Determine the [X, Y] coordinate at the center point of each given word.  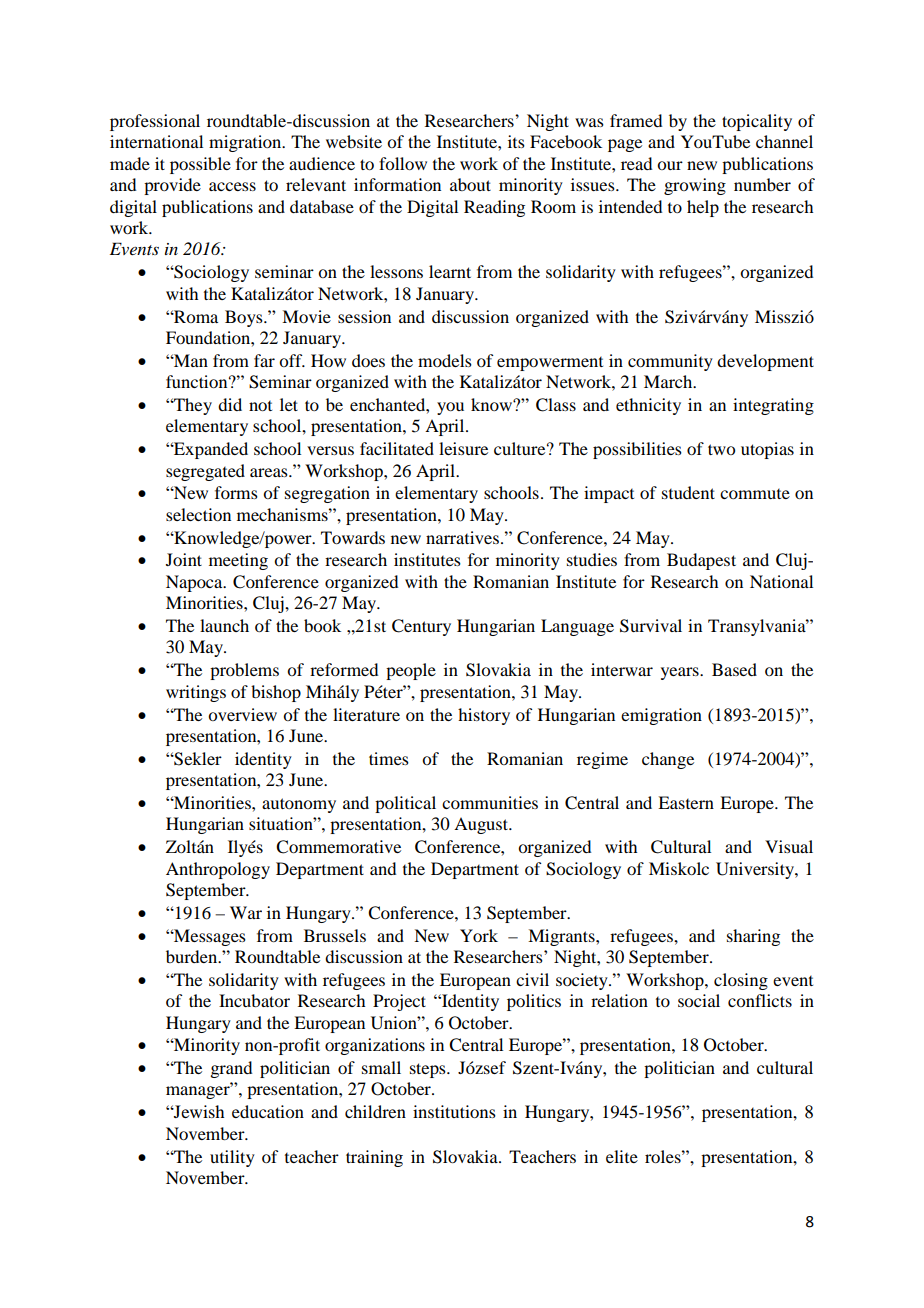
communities [490, 802]
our [670, 165]
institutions [454, 1111]
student [688, 492]
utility [232, 1158]
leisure [463, 448]
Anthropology [218, 870]
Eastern [686, 802]
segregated [205, 472]
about [470, 184]
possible [200, 165]
